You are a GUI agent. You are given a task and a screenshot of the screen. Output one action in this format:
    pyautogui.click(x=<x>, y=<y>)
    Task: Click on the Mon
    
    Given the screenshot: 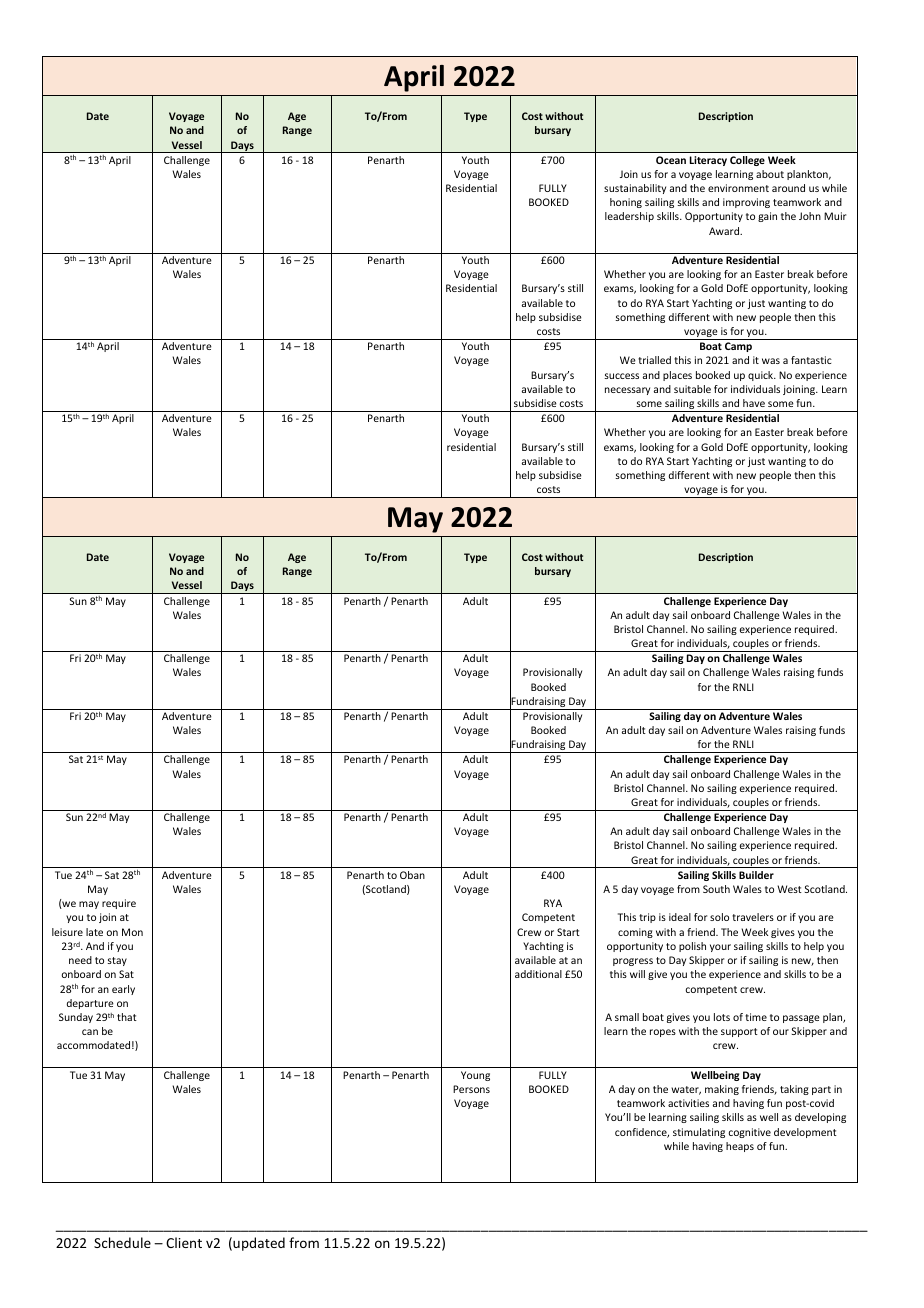 What is the action you would take?
    pyautogui.click(x=132, y=932)
